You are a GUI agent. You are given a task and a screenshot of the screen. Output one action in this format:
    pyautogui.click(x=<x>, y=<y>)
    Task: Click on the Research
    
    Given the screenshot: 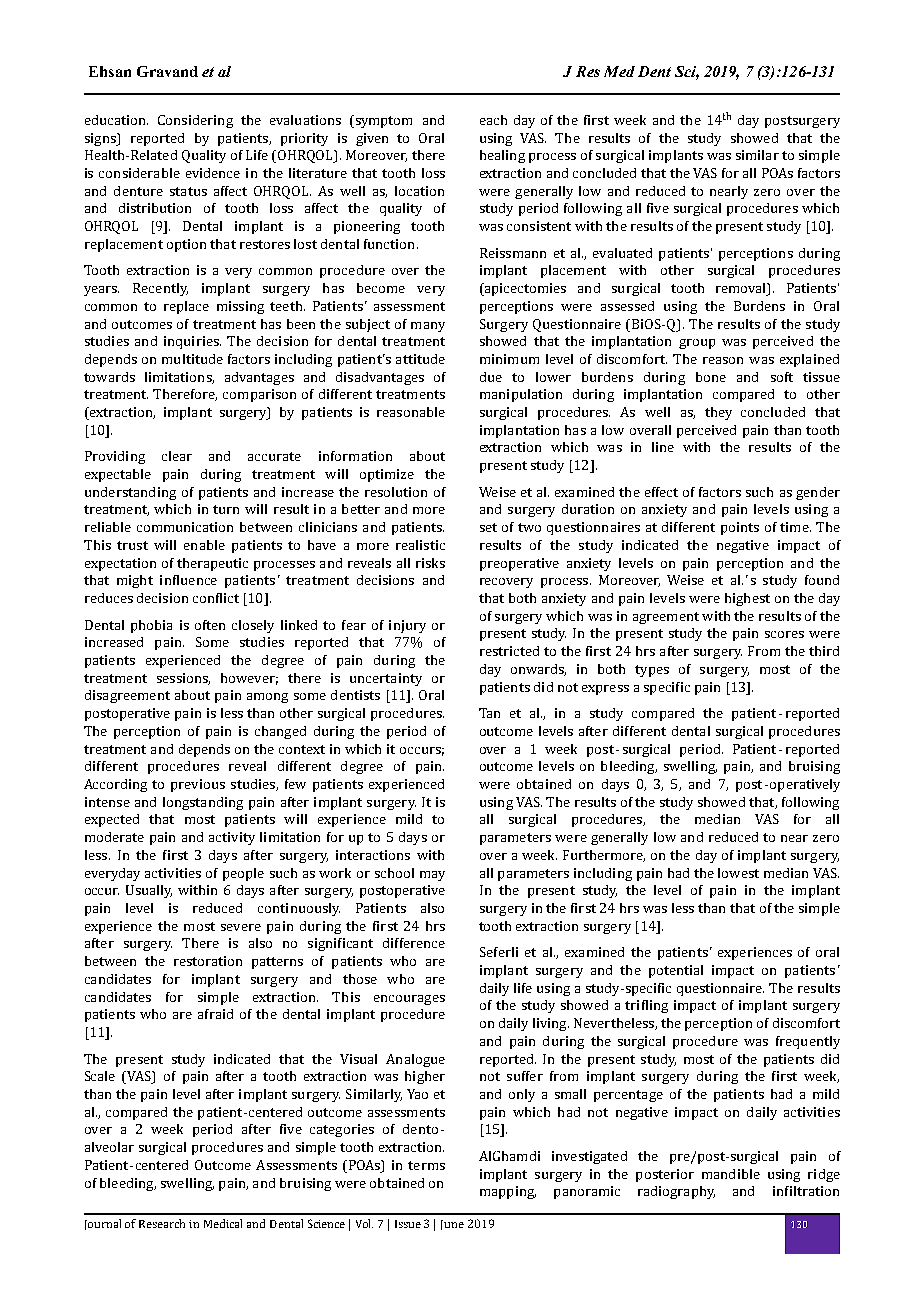 What is the action you would take?
    pyautogui.click(x=162, y=1223)
